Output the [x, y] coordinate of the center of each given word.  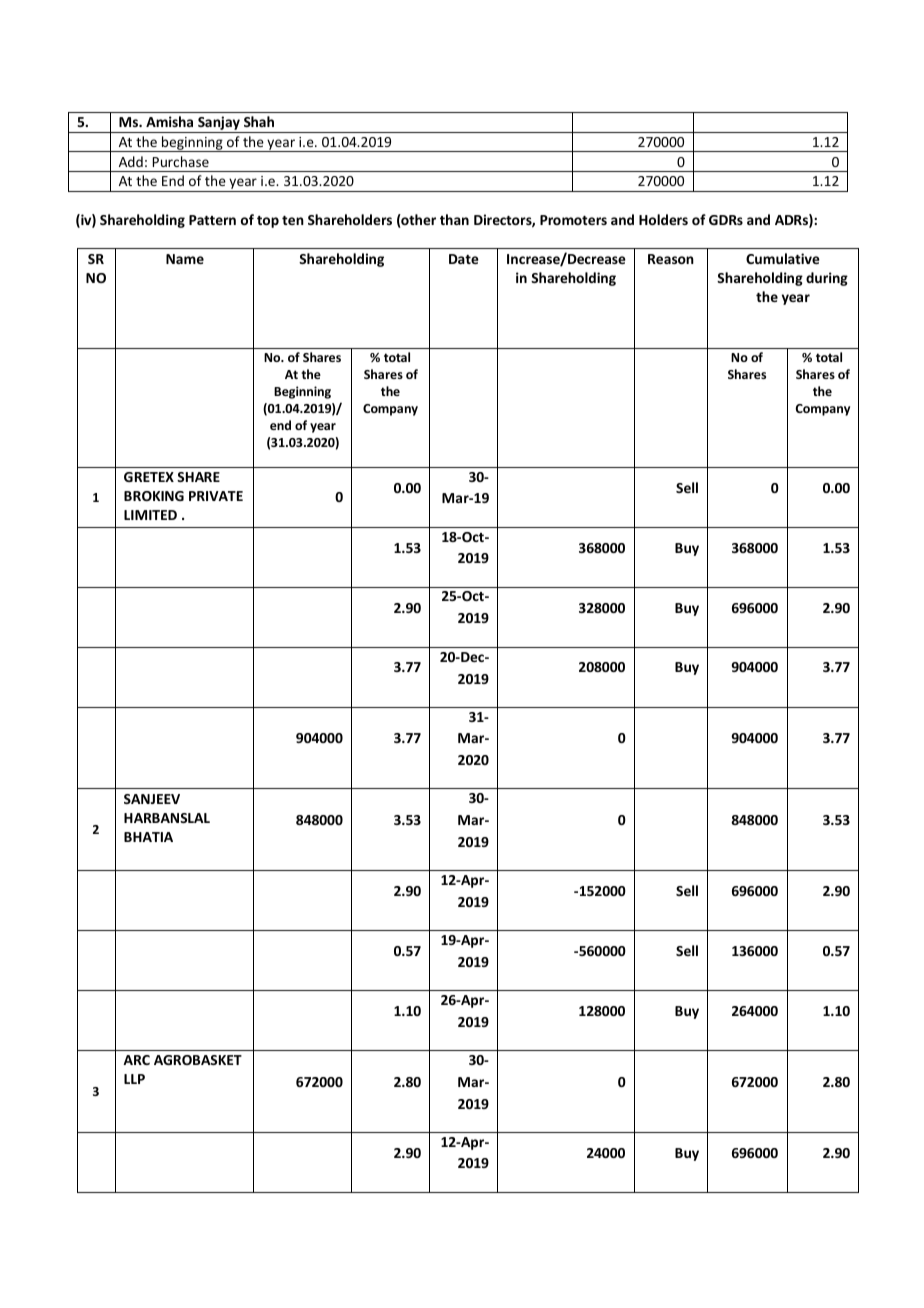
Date [464, 259]
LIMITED [150, 515]
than [454, 219]
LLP [134, 1079]
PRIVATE [216, 496]
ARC [136, 1060]
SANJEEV [152, 799]
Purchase [181, 161]
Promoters [573, 220]
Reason [671, 259]
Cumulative [783, 258]
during [827, 279]
